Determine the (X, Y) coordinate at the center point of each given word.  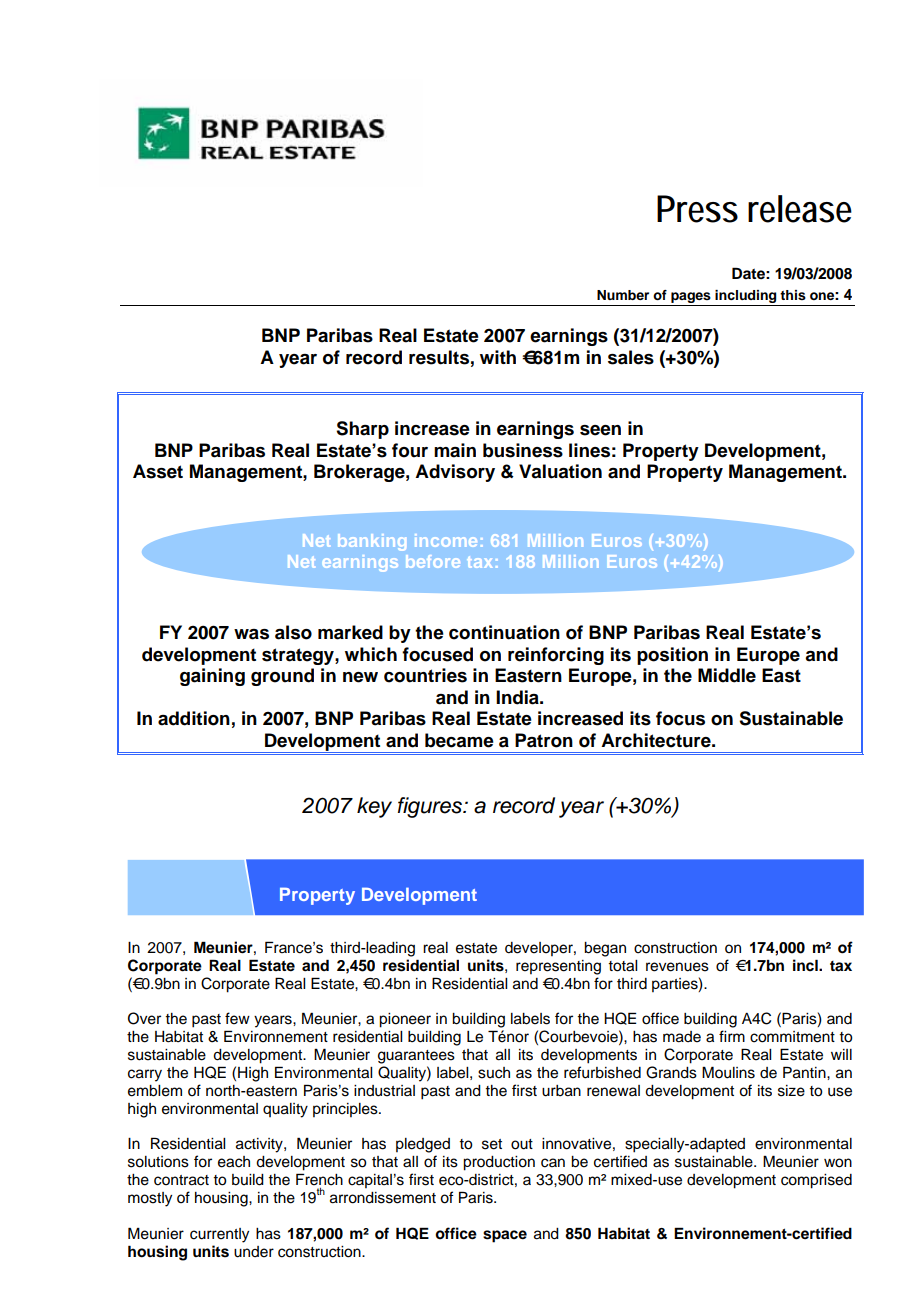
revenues (677, 967)
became (459, 740)
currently (219, 1235)
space (505, 1236)
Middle (727, 675)
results (439, 357)
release (800, 209)
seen (600, 430)
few (237, 1018)
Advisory (455, 473)
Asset (158, 471)
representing (558, 967)
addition (194, 718)
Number (623, 295)
